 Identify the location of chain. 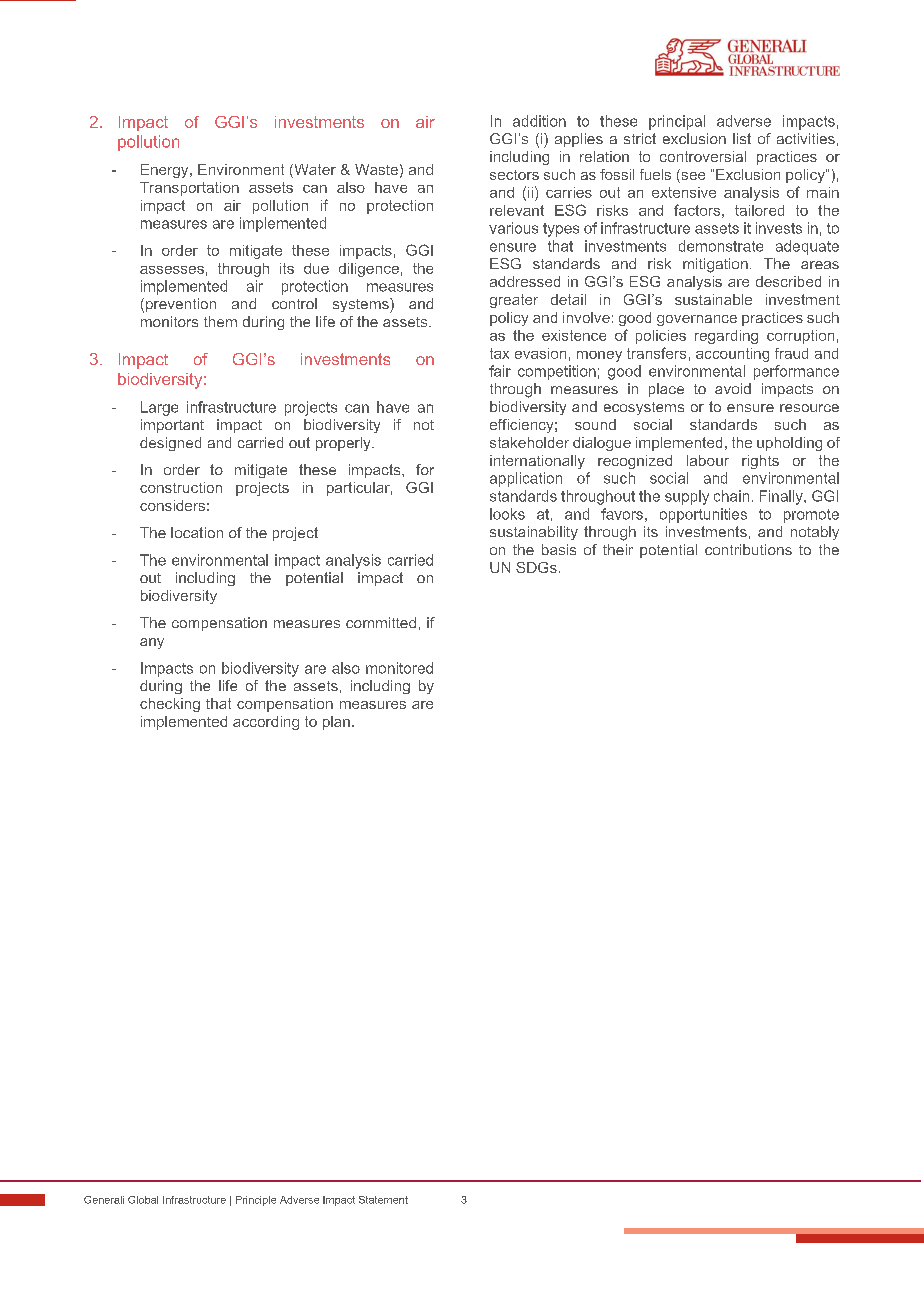
(731, 496).
